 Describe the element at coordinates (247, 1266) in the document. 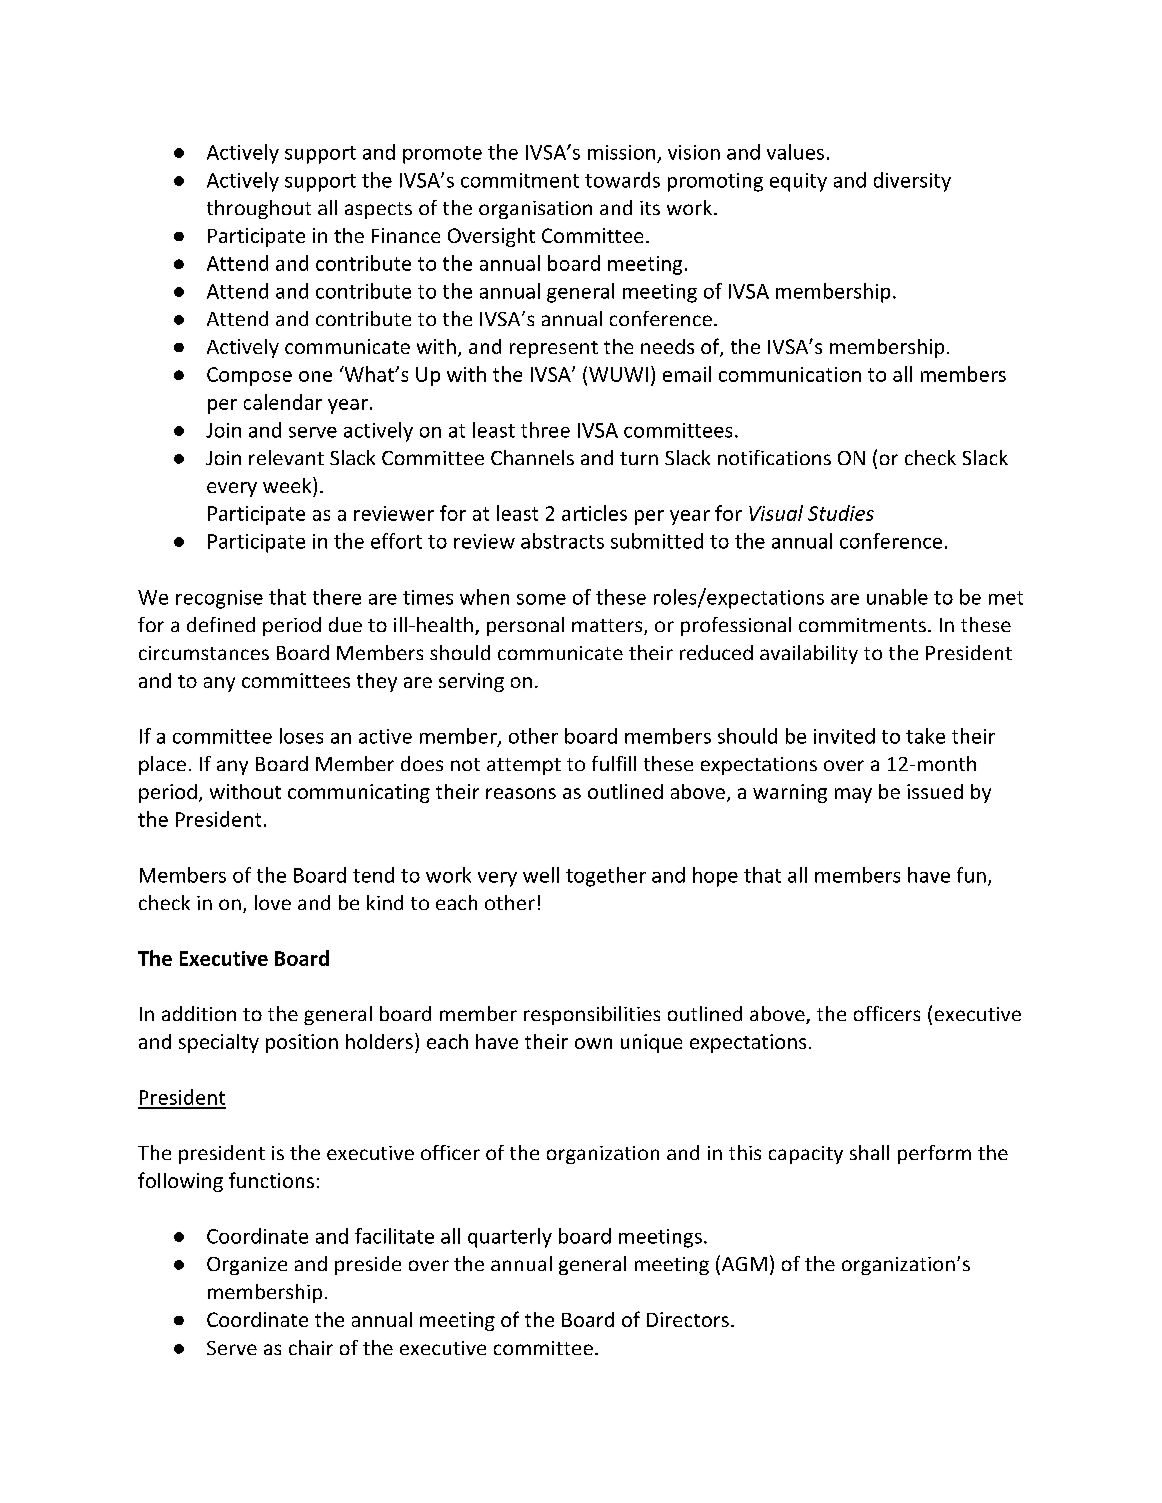

I see `Organize` at that location.
